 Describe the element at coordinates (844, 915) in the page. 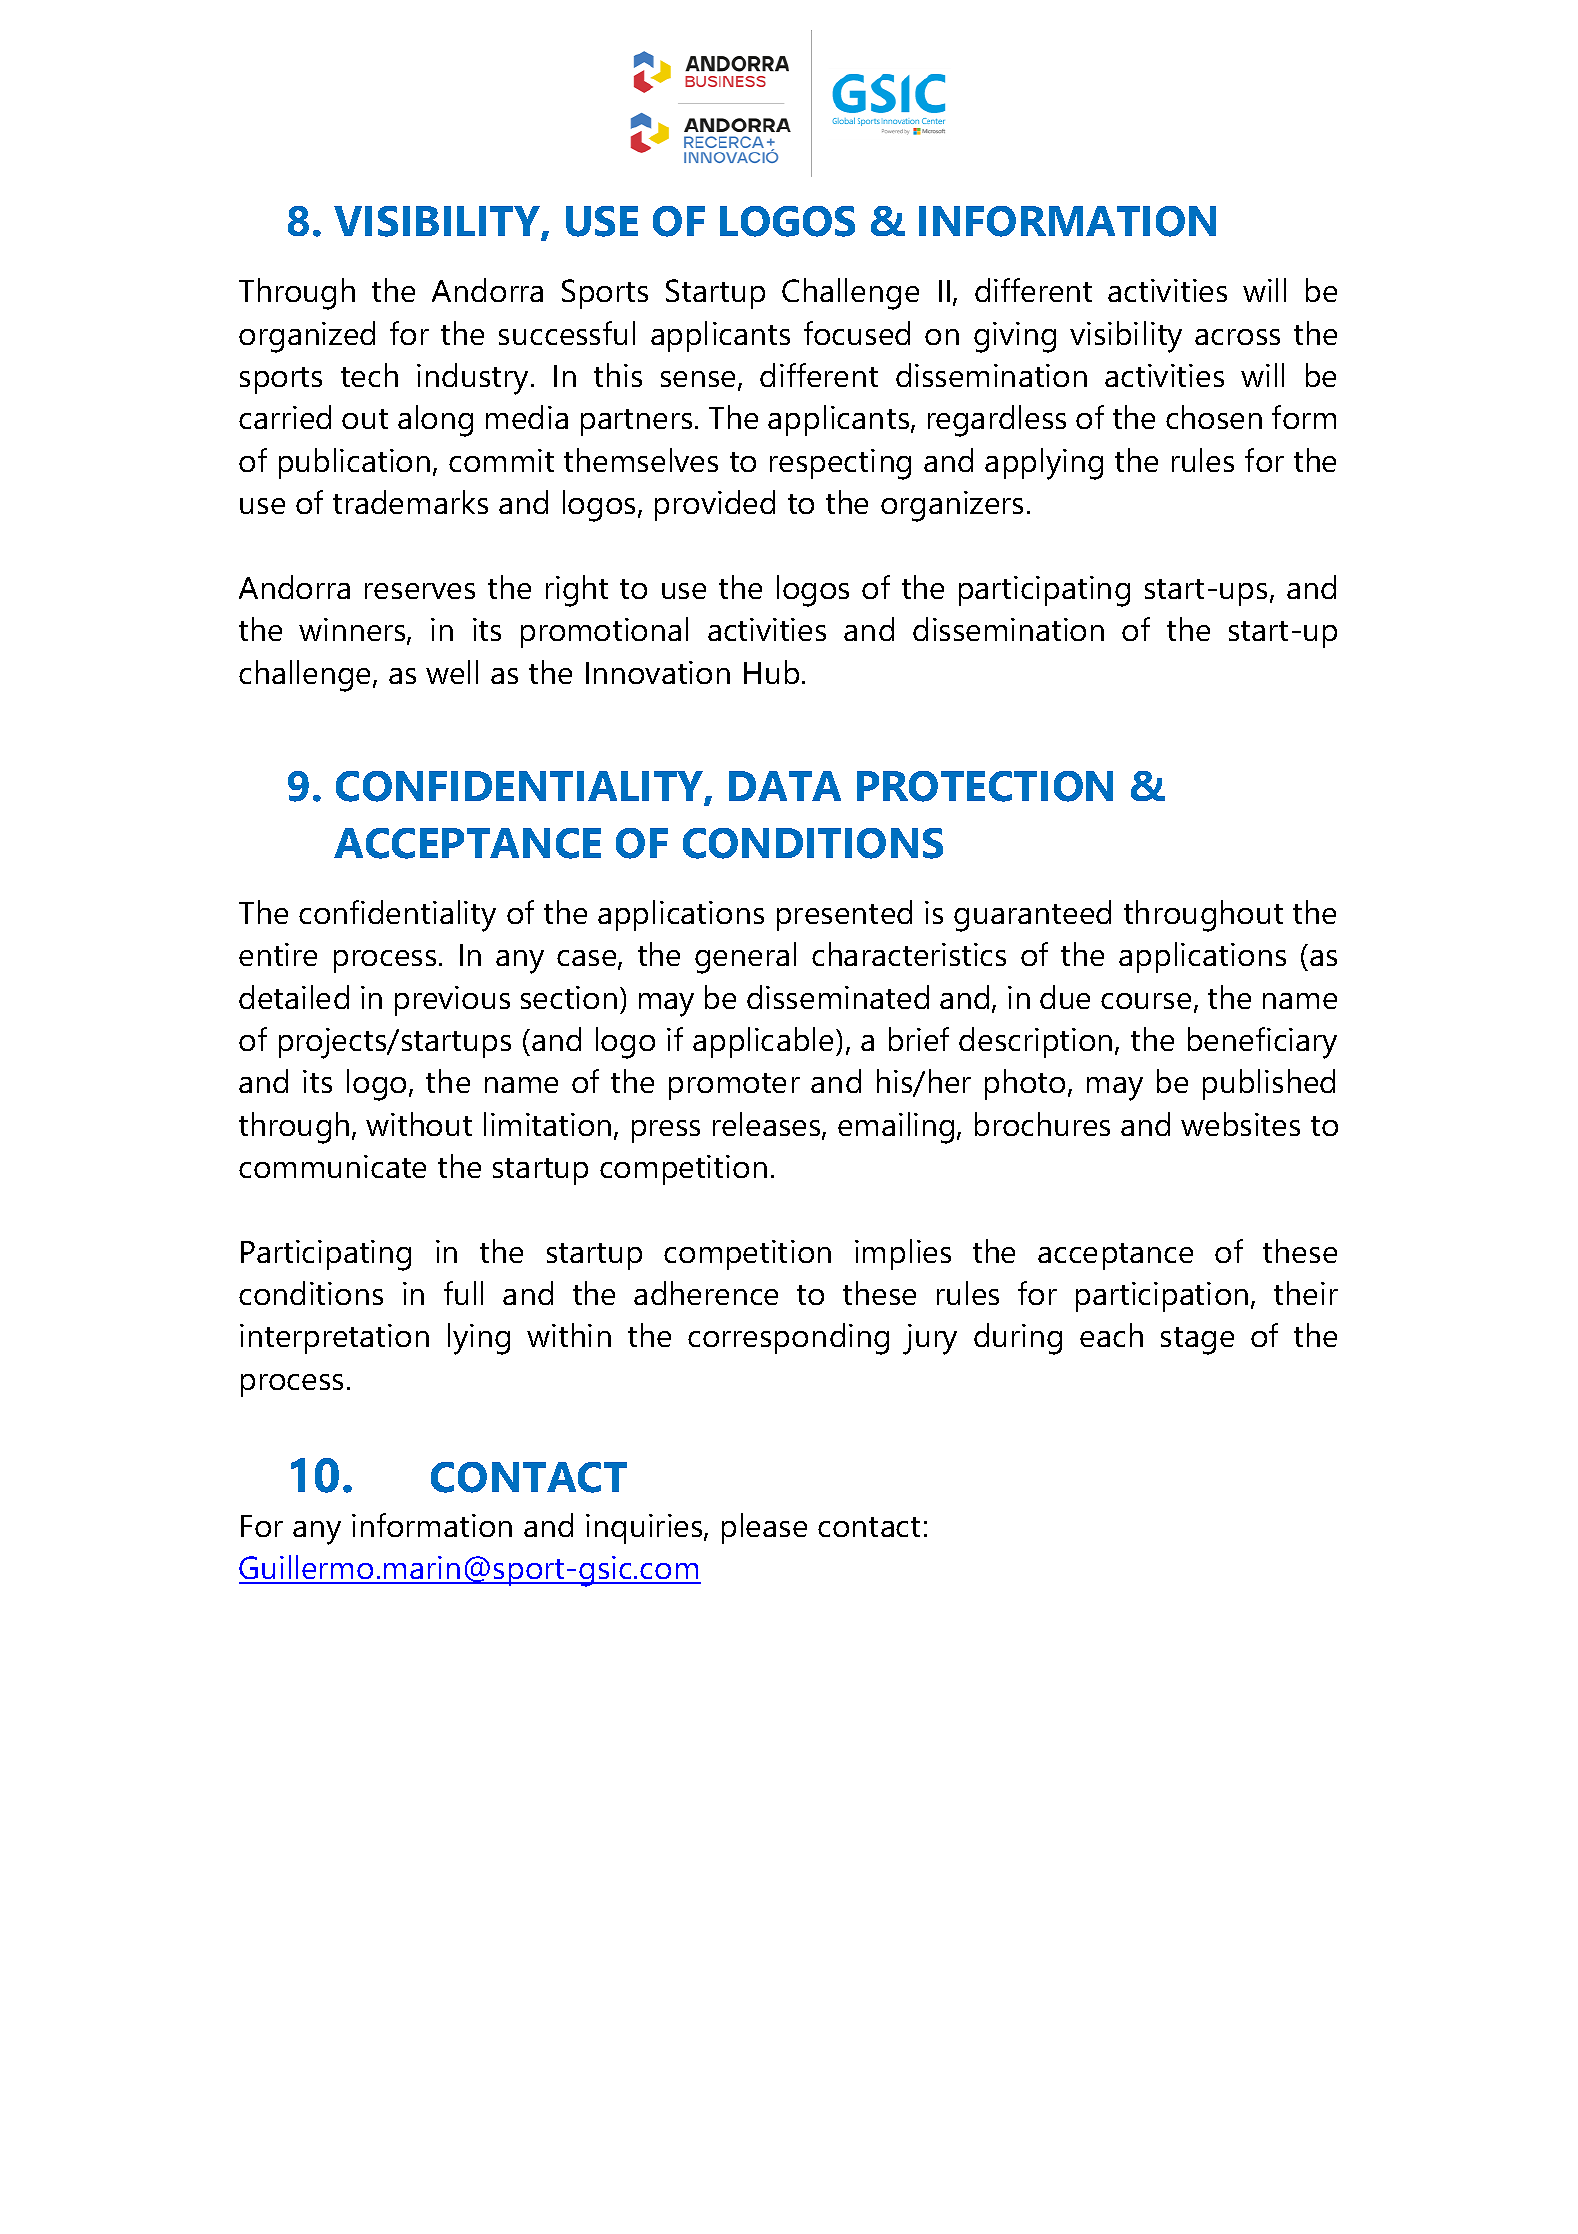

I see `presented` at that location.
